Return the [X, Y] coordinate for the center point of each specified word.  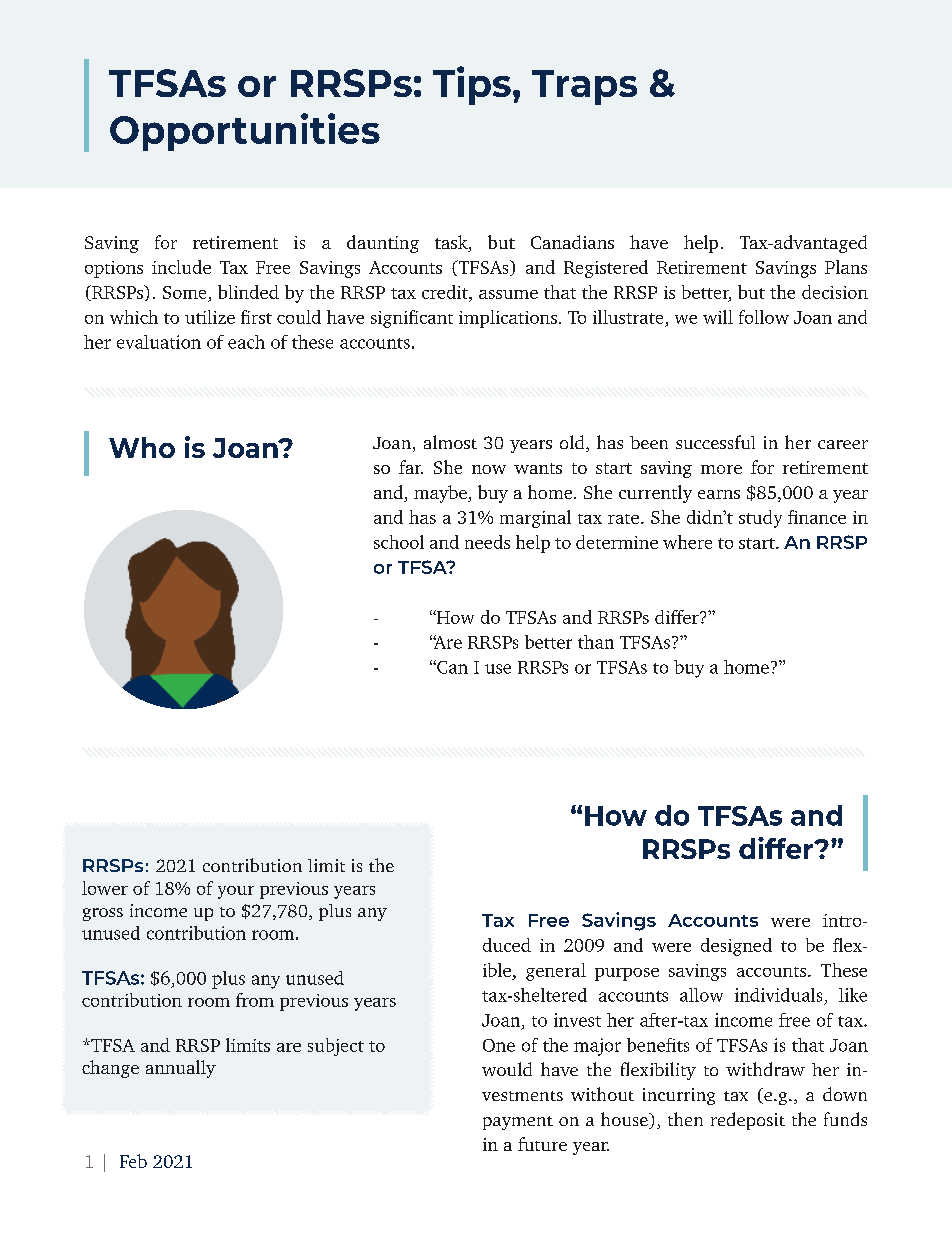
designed [736, 947]
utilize [210, 317]
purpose [627, 974]
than [596, 642]
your [236, 892]
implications [508, 319]
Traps [584, 87]
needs [487, 542]
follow [764, 317]
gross [103, 914]
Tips [472, 85]
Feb [133, 1161]
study [760, 519]
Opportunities [245, 132]
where [687, 542]
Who [142, 447]
